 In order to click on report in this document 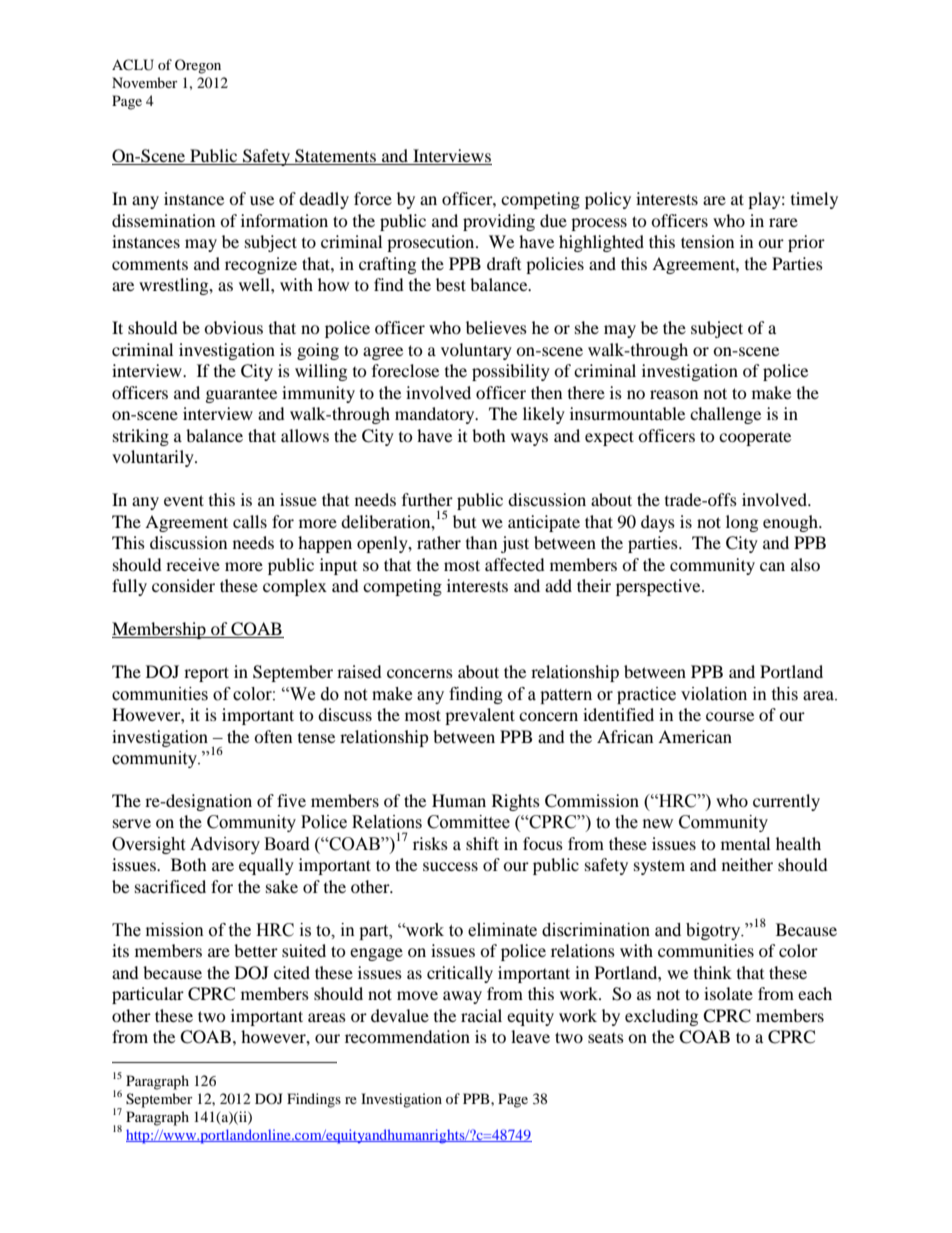, I will do `click(206, 674)`.
